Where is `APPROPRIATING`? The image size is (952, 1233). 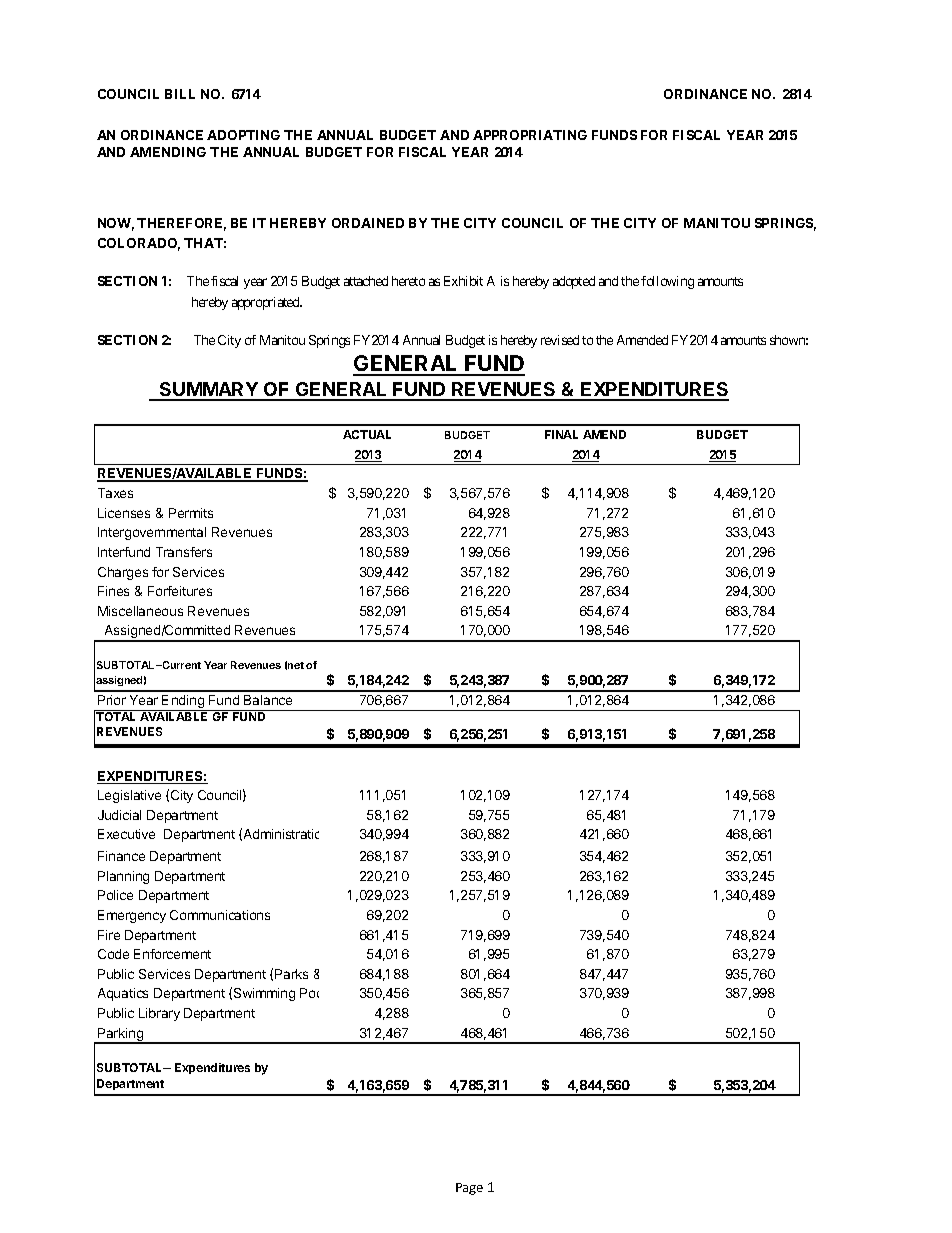
APPROPRIATING is located at coordinates (530, 135).
